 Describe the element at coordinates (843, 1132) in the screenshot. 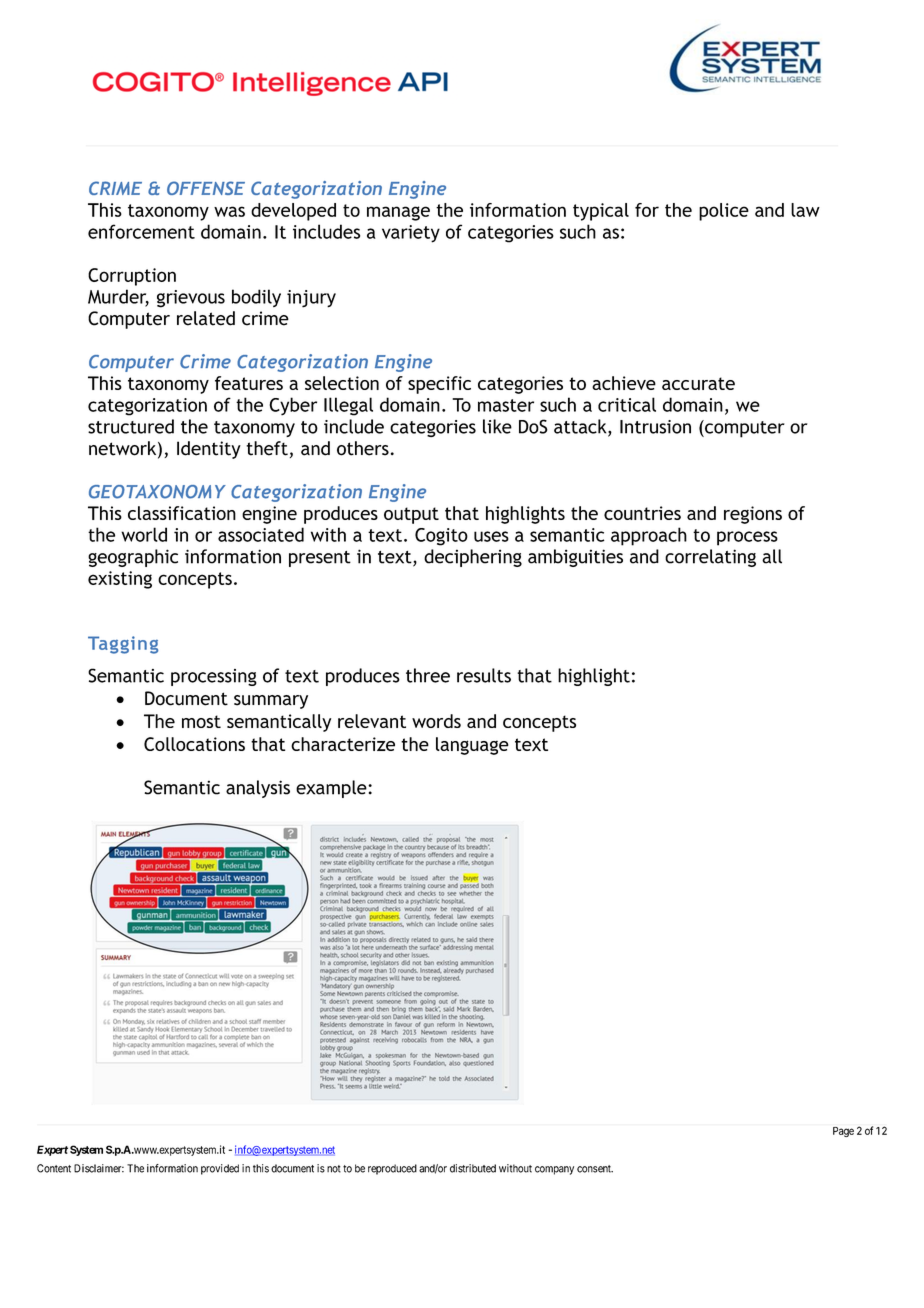

I see `Page` at that location.
